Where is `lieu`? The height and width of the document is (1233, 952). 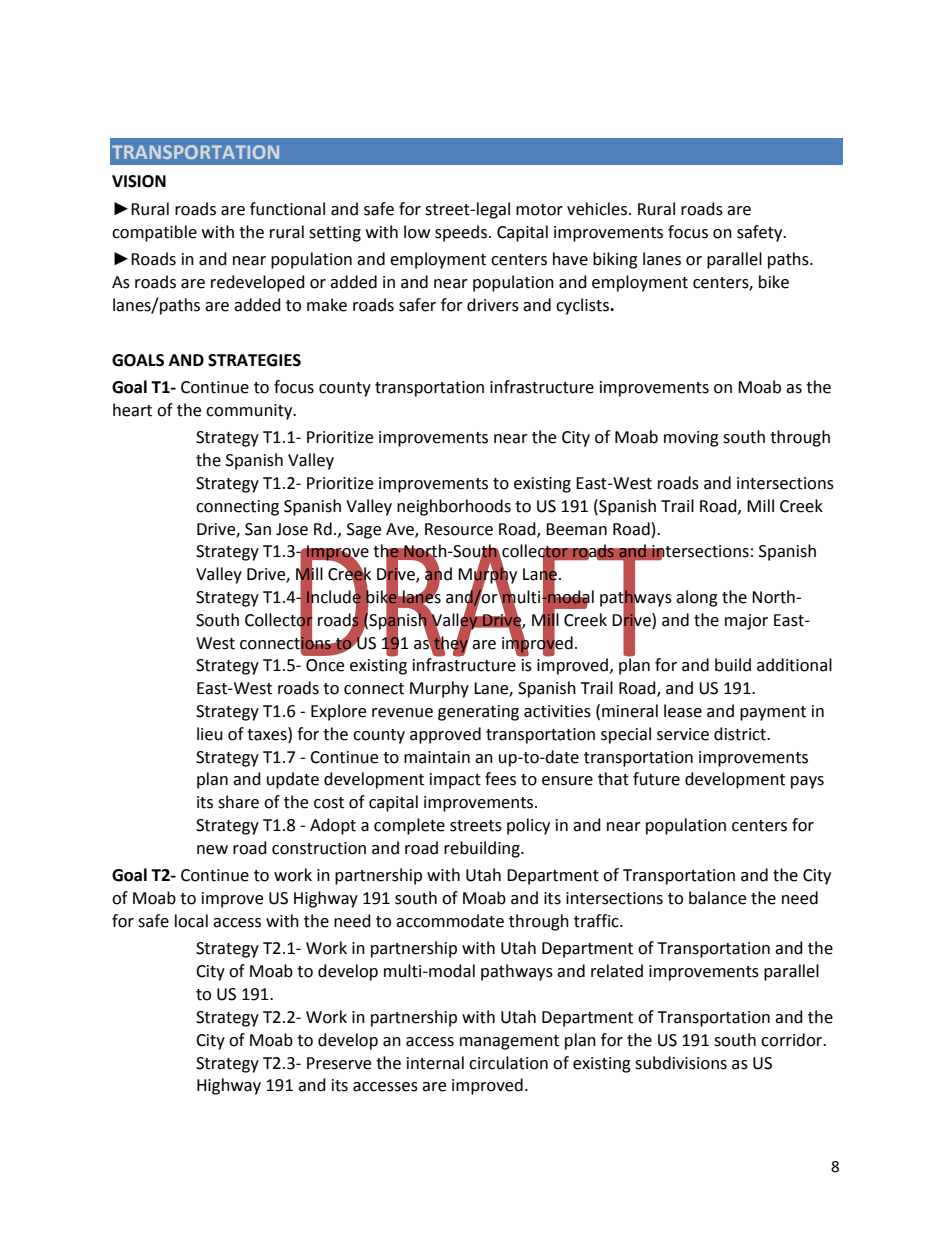 lieu is located at coordinates (210, 734).
